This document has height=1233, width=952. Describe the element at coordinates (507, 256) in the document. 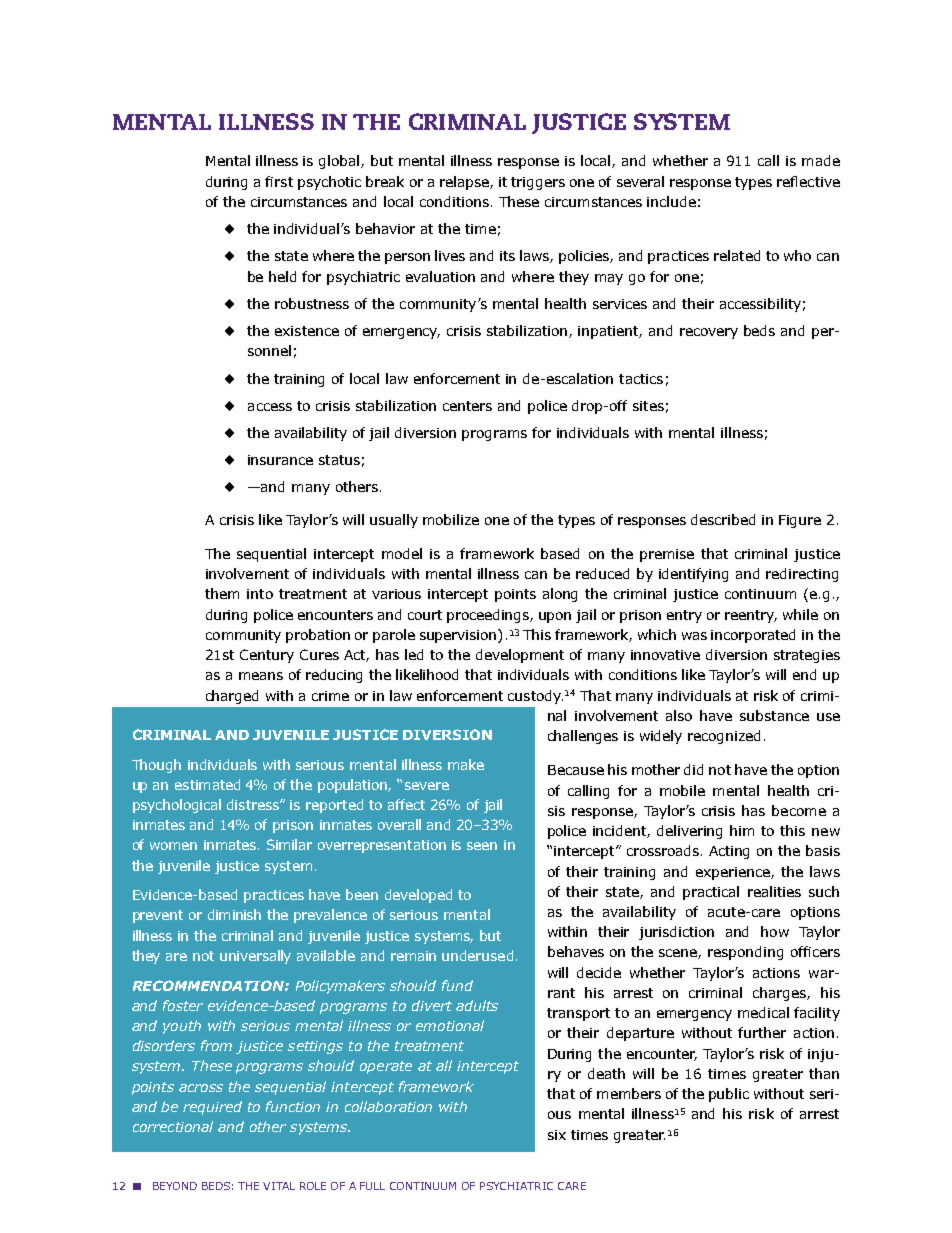

I see `its` at that location.
